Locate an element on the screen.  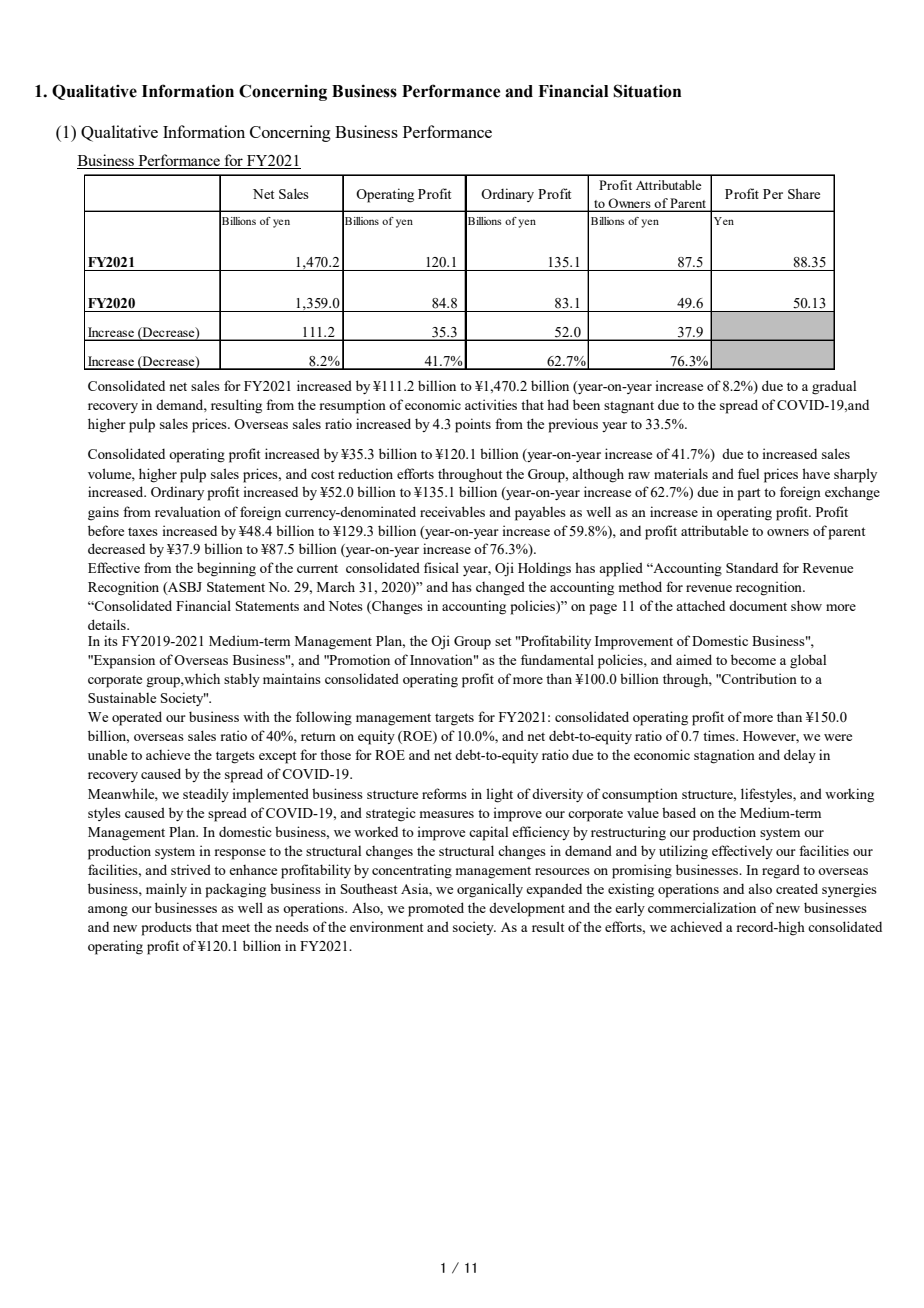
gradual is located at coordinates (834, 388).
